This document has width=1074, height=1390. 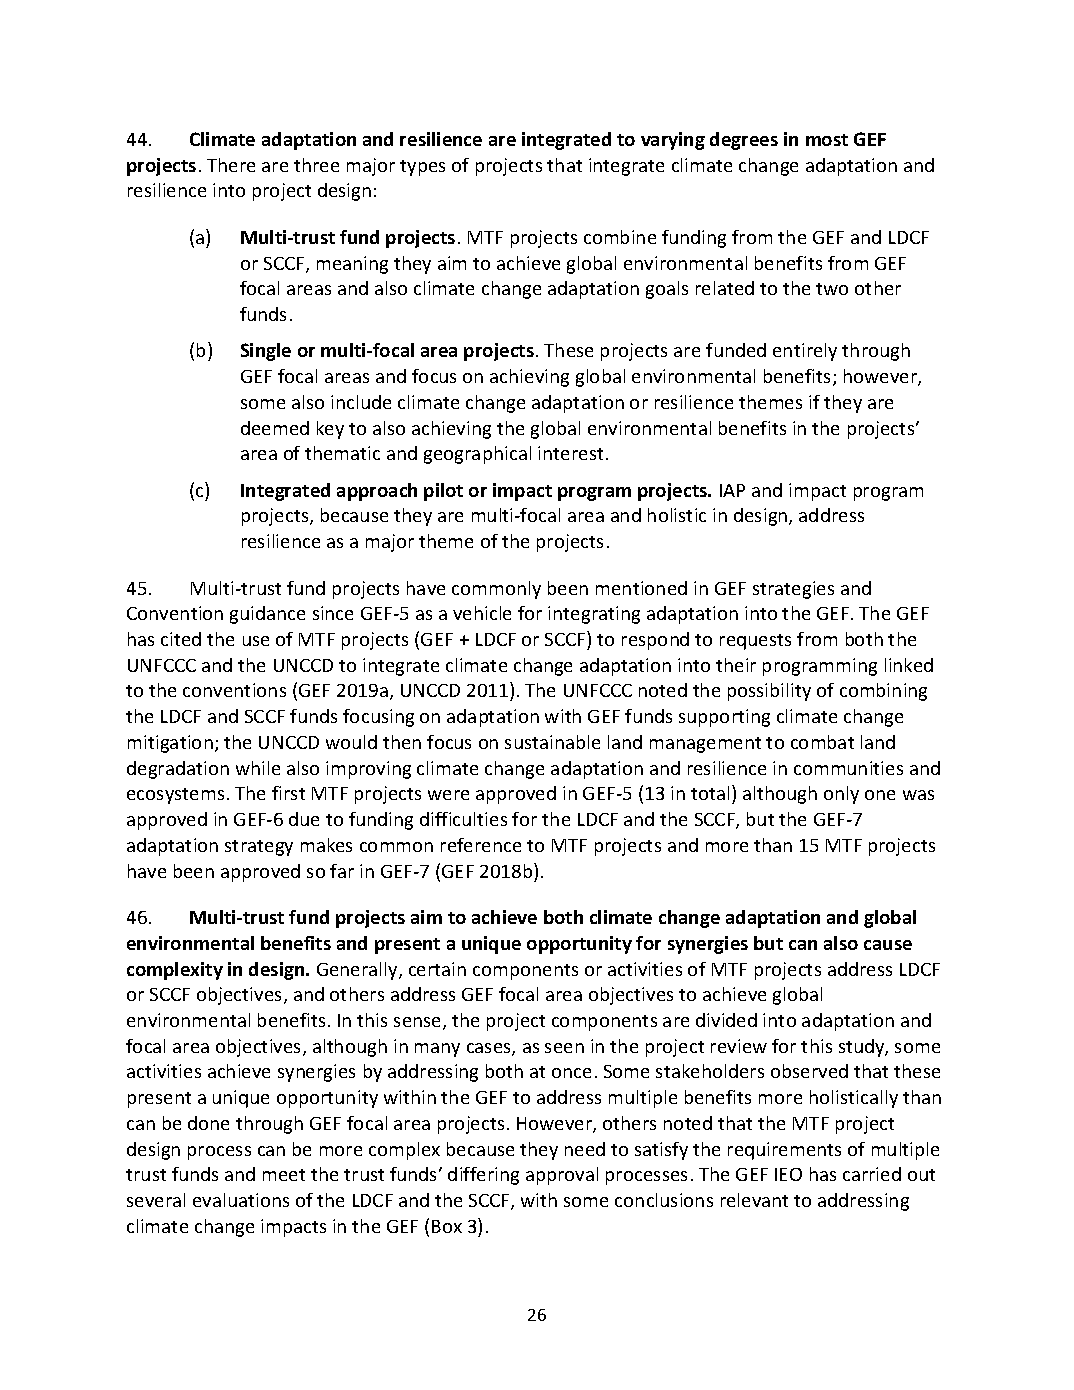 What do you see at coordinates (562, 1176) in the document?
I see `approval` at bounding box center [562, 1176].
